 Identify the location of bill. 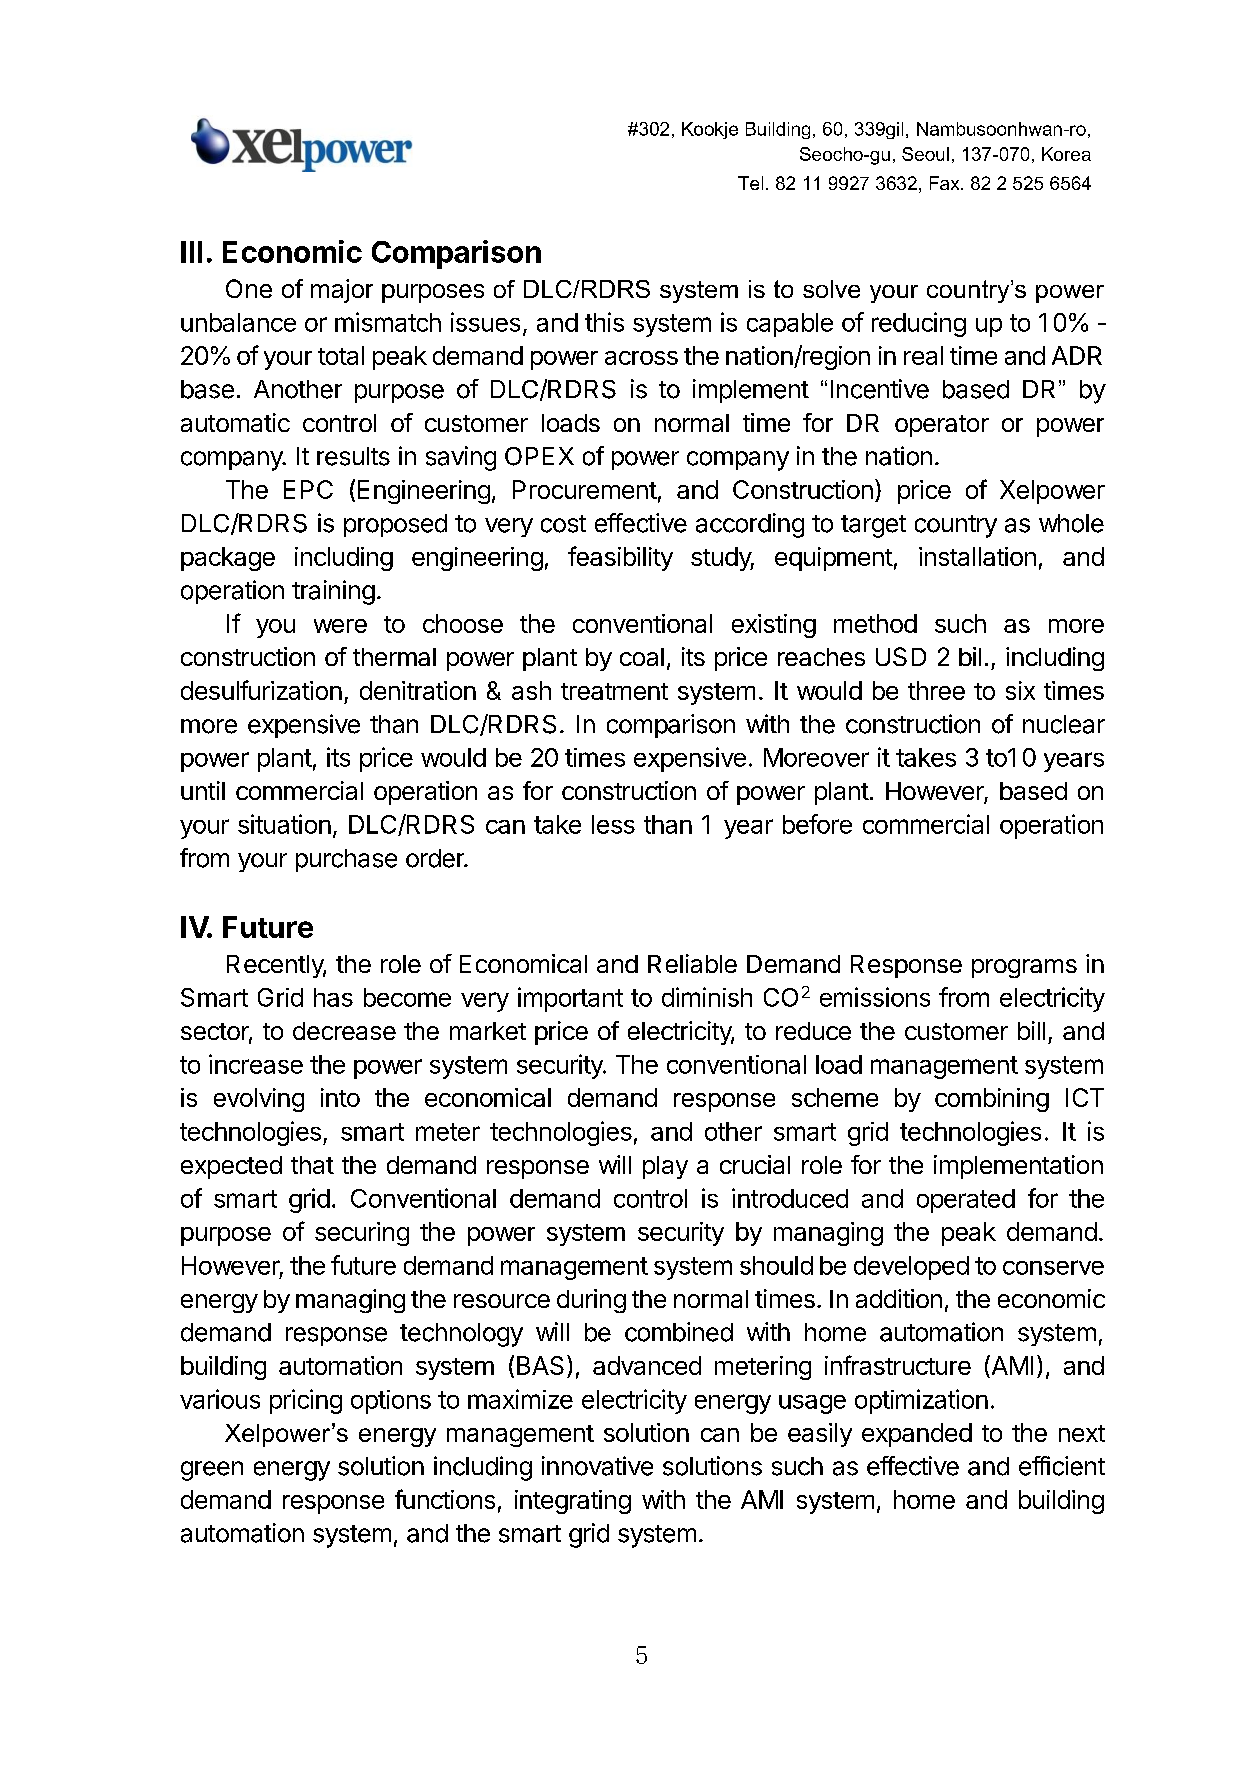
(1031, 1030).
